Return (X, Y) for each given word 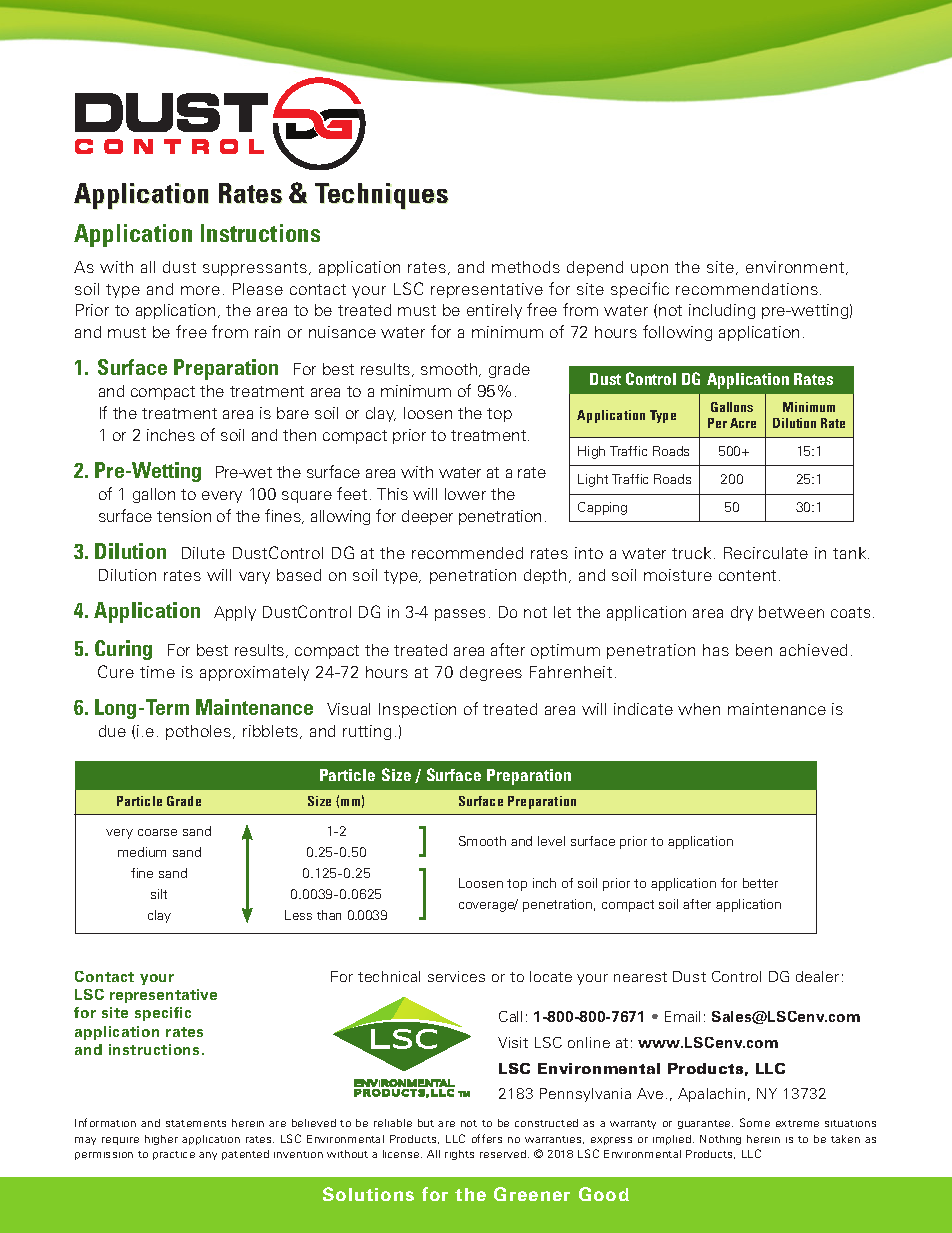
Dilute (203, 553)
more (200, 290)
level (551, 841)
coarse (157, 832)
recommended (467, 553)
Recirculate (766, 553)
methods (526, 267)
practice (174, 1155)
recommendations (747, 289)
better (760, 883)
